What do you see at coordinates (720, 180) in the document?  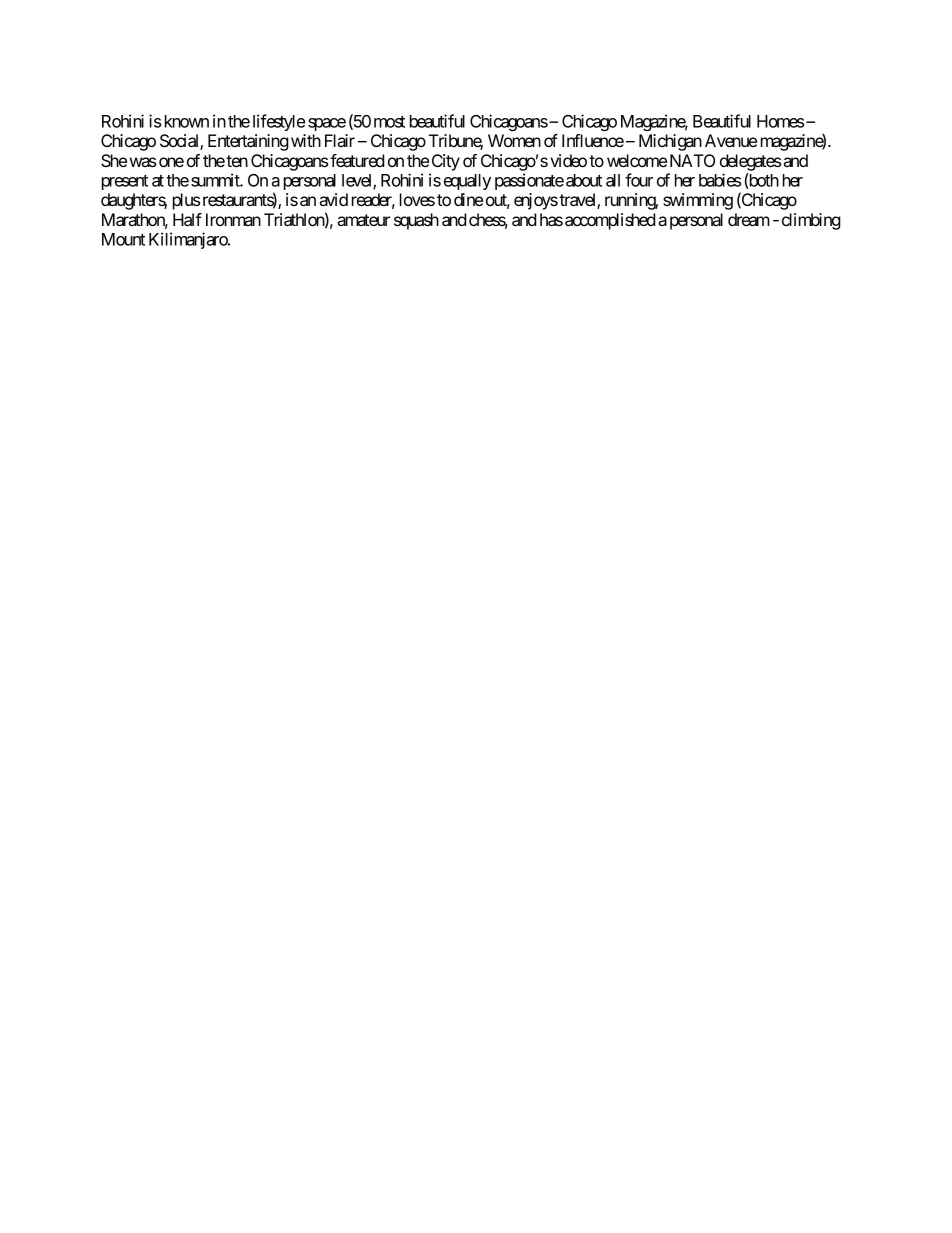 I see `babies` at bounding box center [720, 180].
